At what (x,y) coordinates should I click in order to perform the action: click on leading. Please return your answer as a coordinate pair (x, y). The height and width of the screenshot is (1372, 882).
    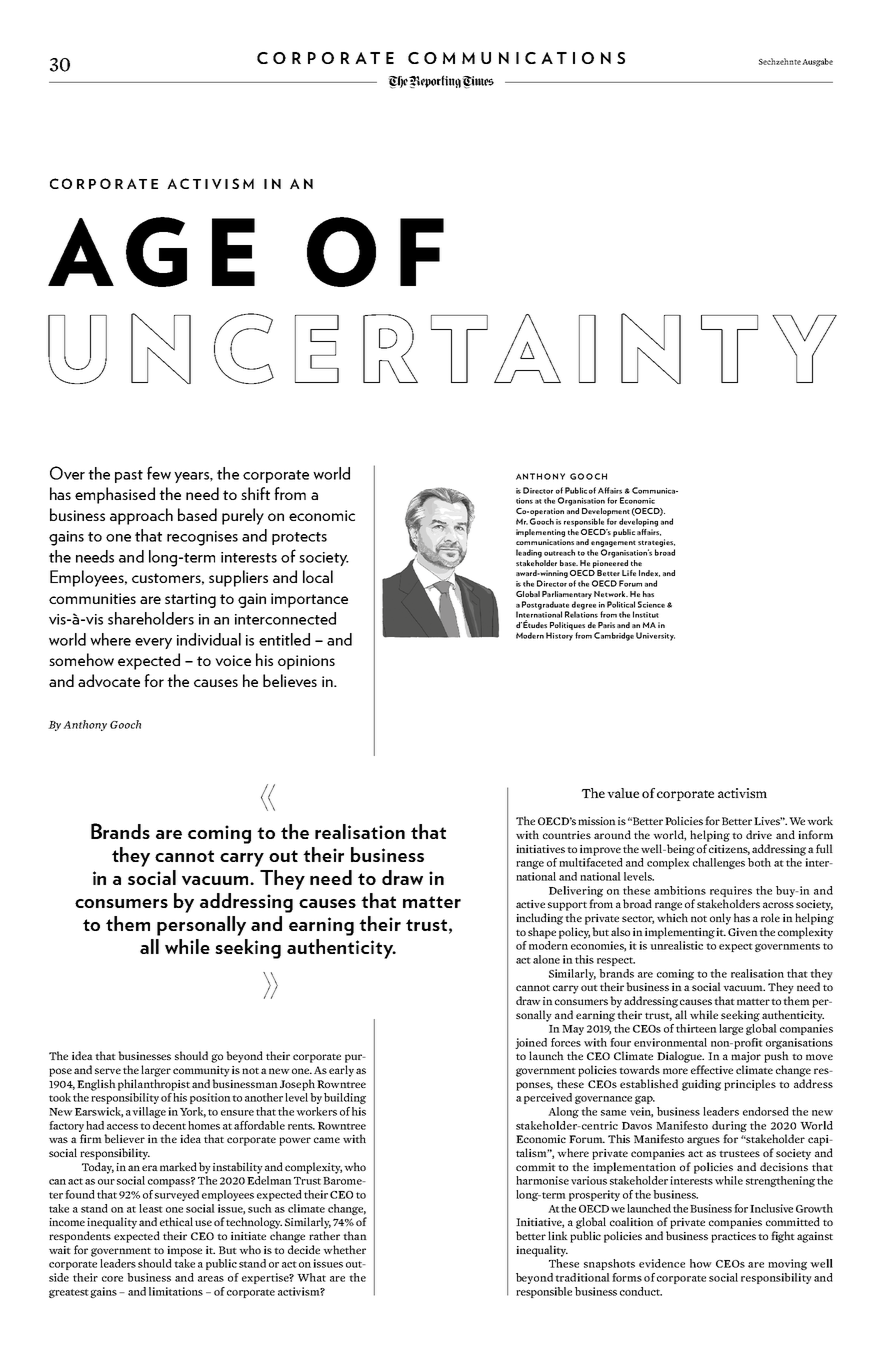
    Looking at the image, I should click on (529, 553).
